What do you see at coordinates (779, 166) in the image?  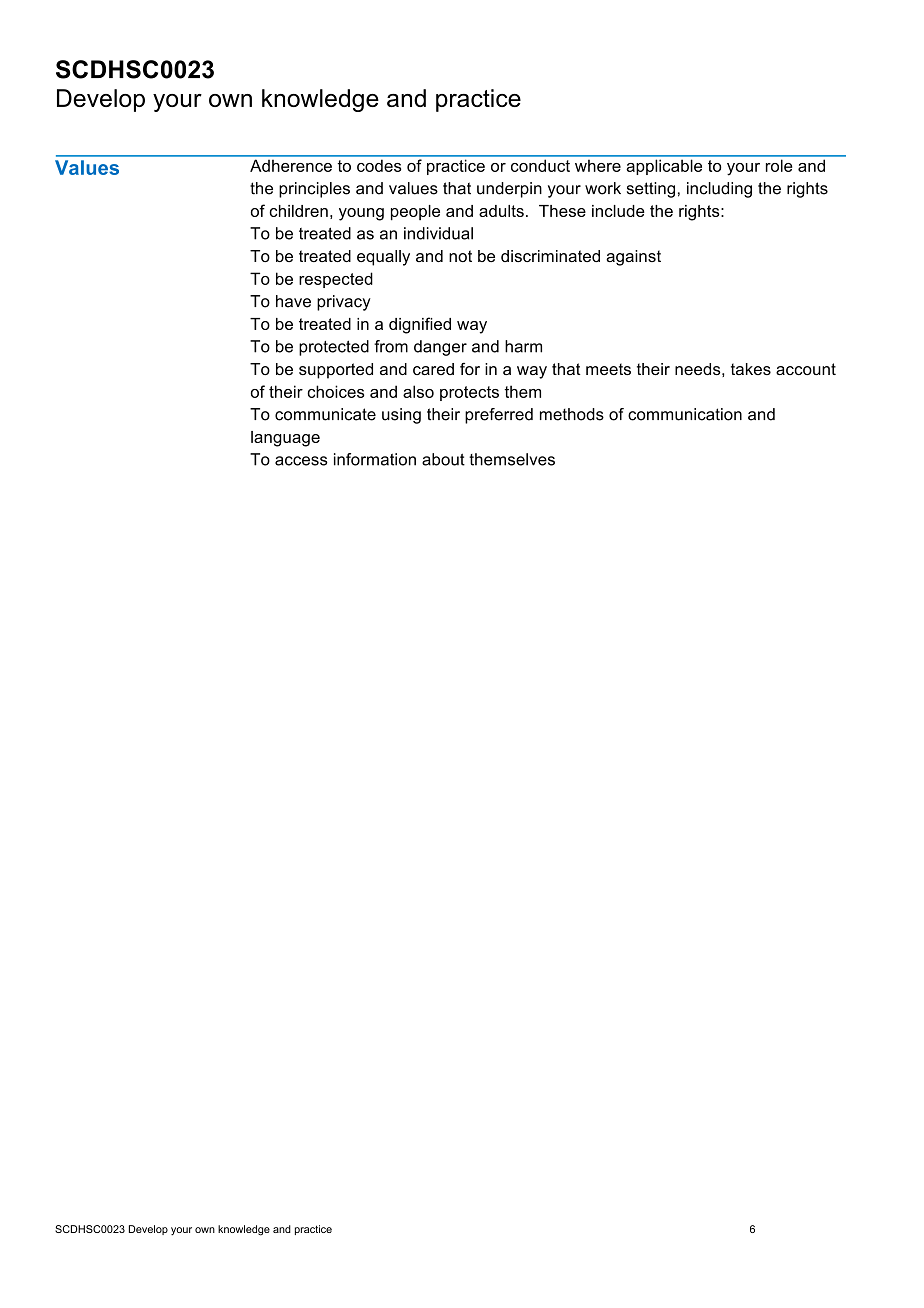 I see `role` at bounding box center [779, 166].
